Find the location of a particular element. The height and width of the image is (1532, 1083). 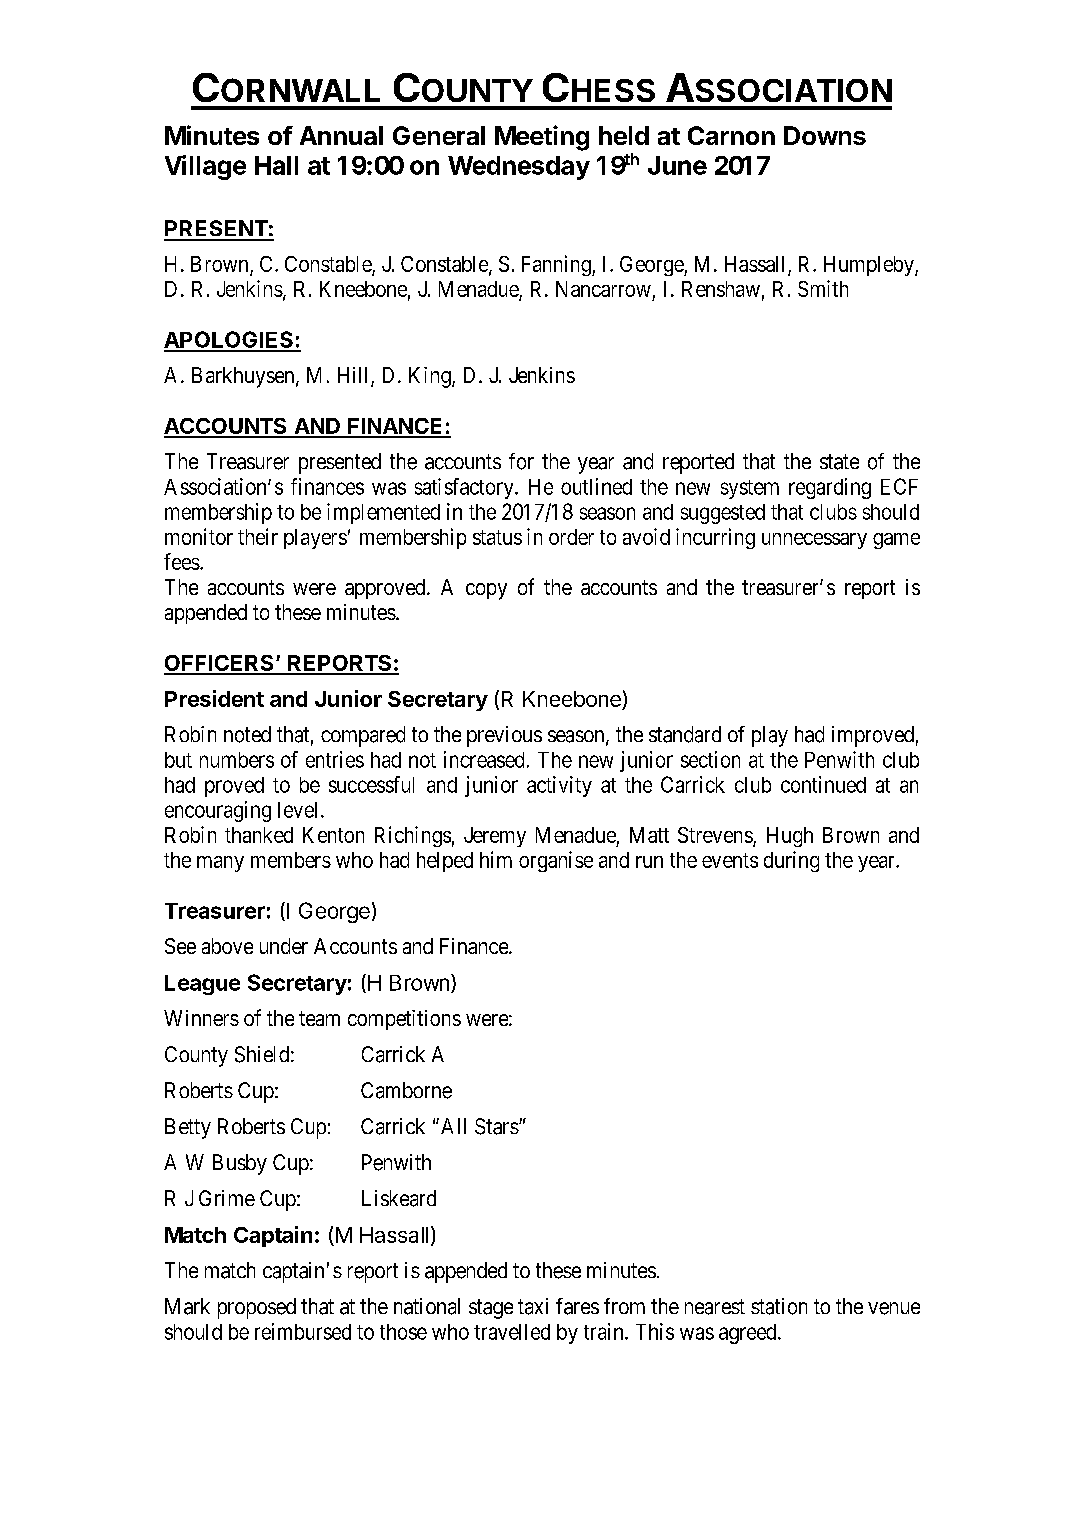

noted is located at coordinates (247, 734).
